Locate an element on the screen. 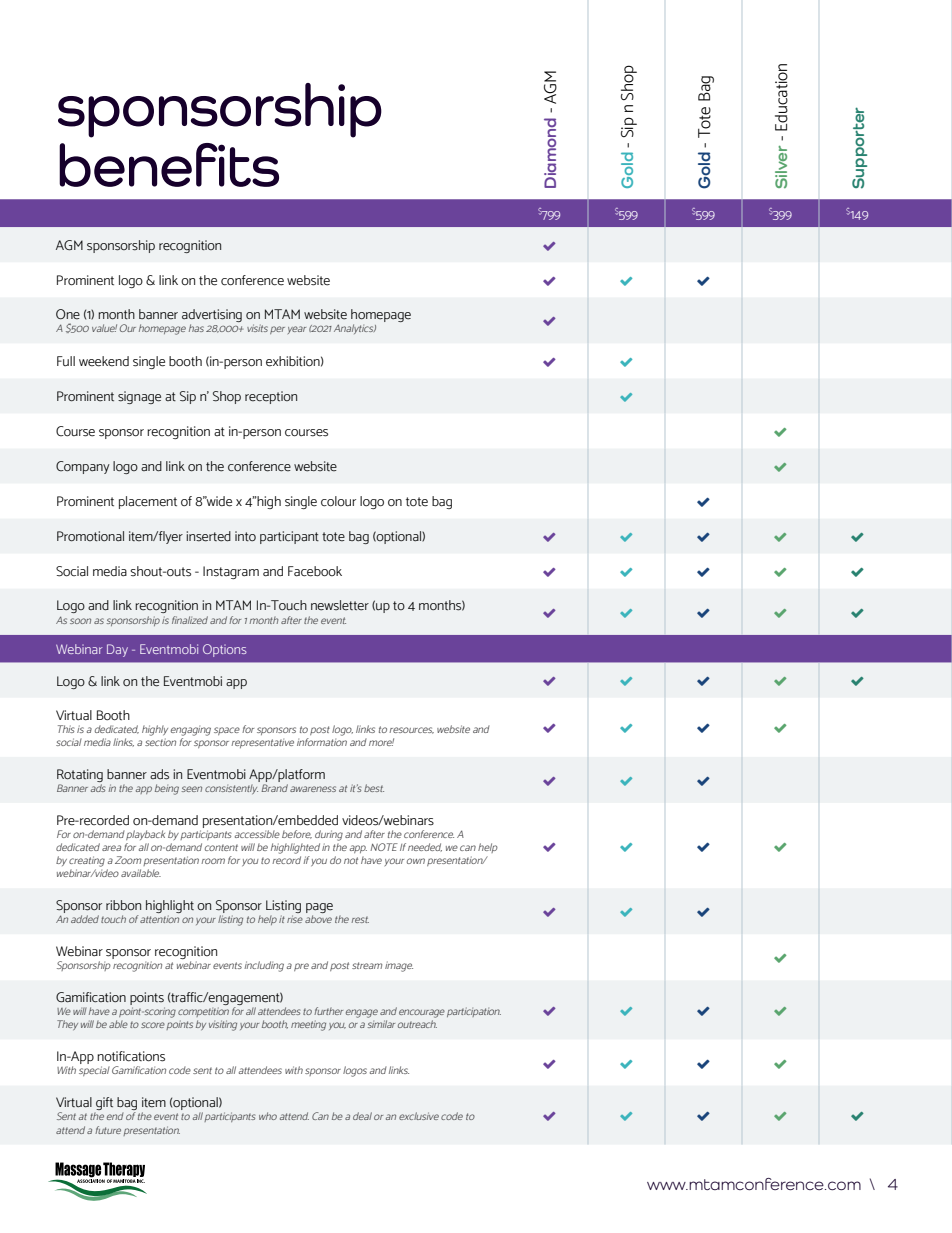 This screenshot has width=952, height=1233. notifications is located at coordinates (131, 1056).
